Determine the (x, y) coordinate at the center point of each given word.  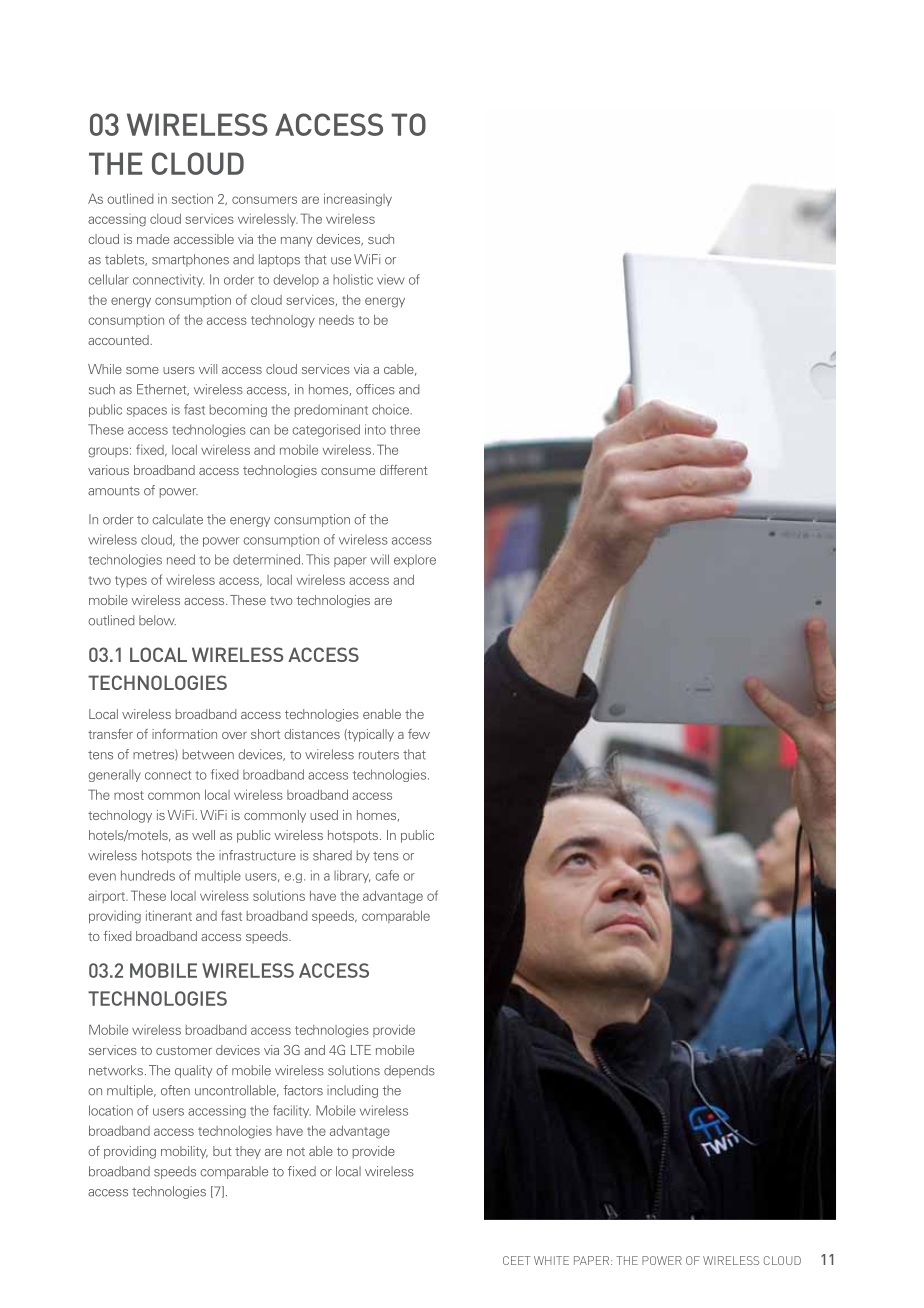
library (352, 876)
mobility (184, 1152)
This (318, 559)
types (131, 582)
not (296, 1151)
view (391, 279)
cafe (387, 875)
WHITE (551, 1260)
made (153, 239)
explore (415, 561)
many (296, 242)
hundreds (148, 875)
